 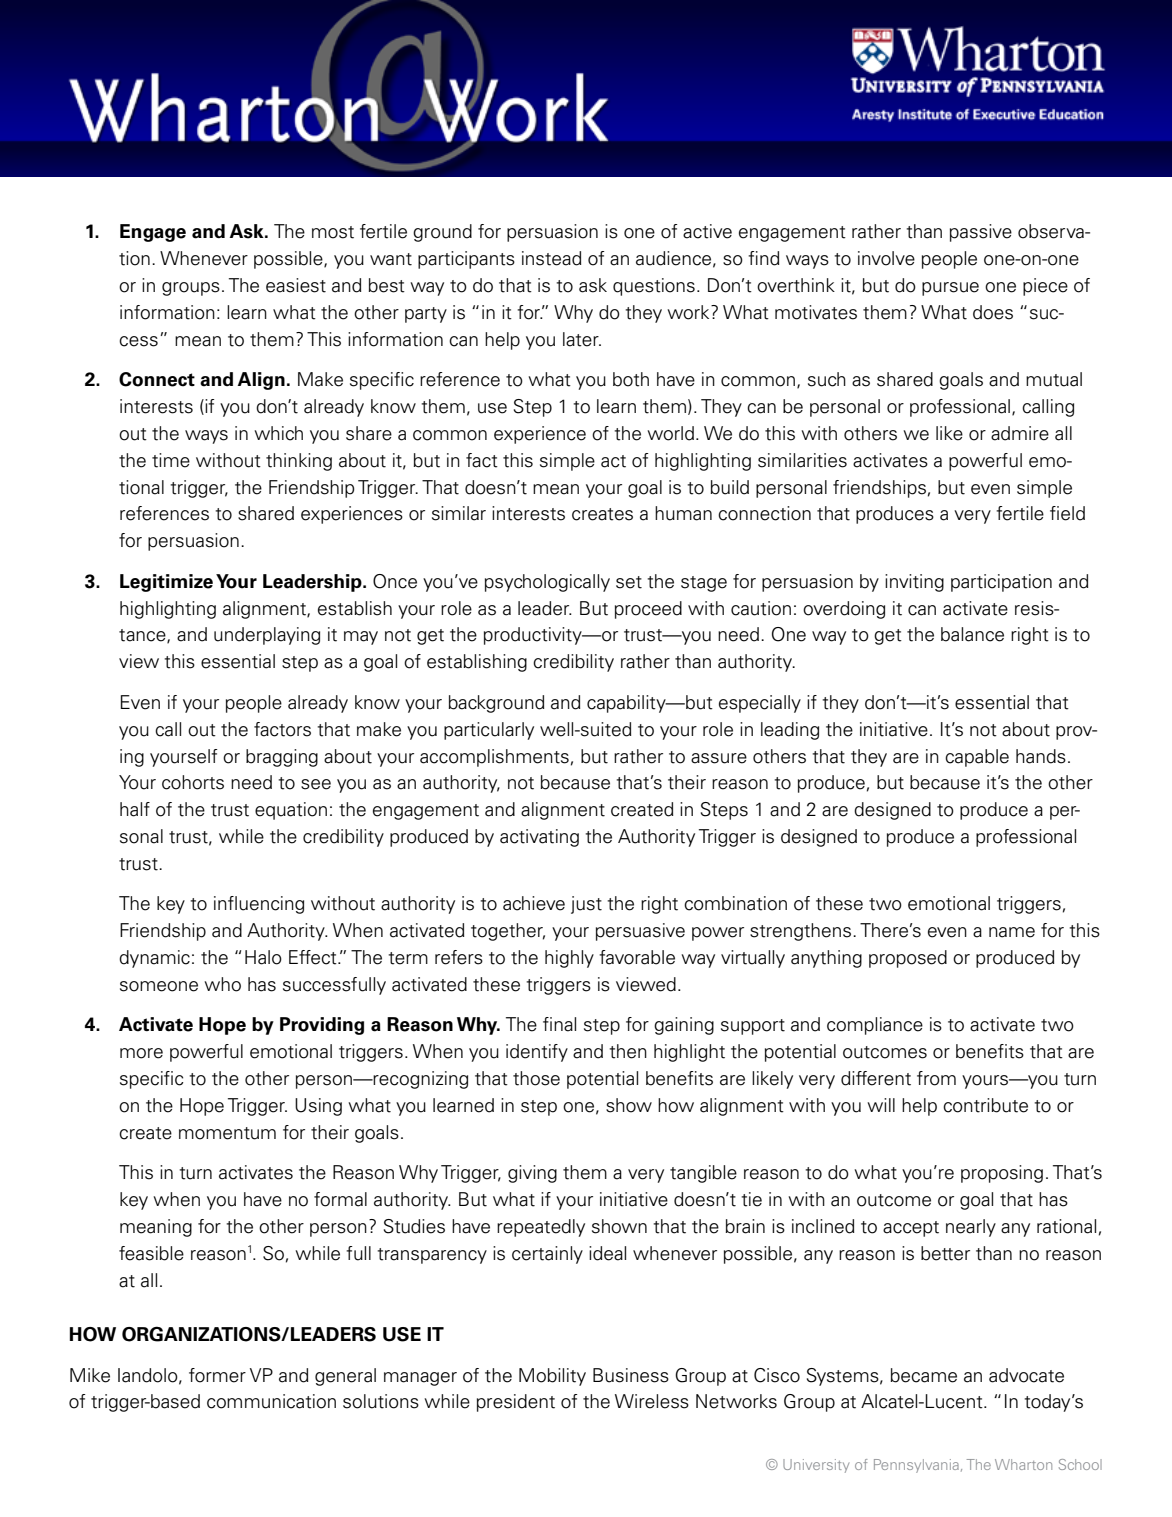 I want to click on former, so click(x=217, y=1375).
